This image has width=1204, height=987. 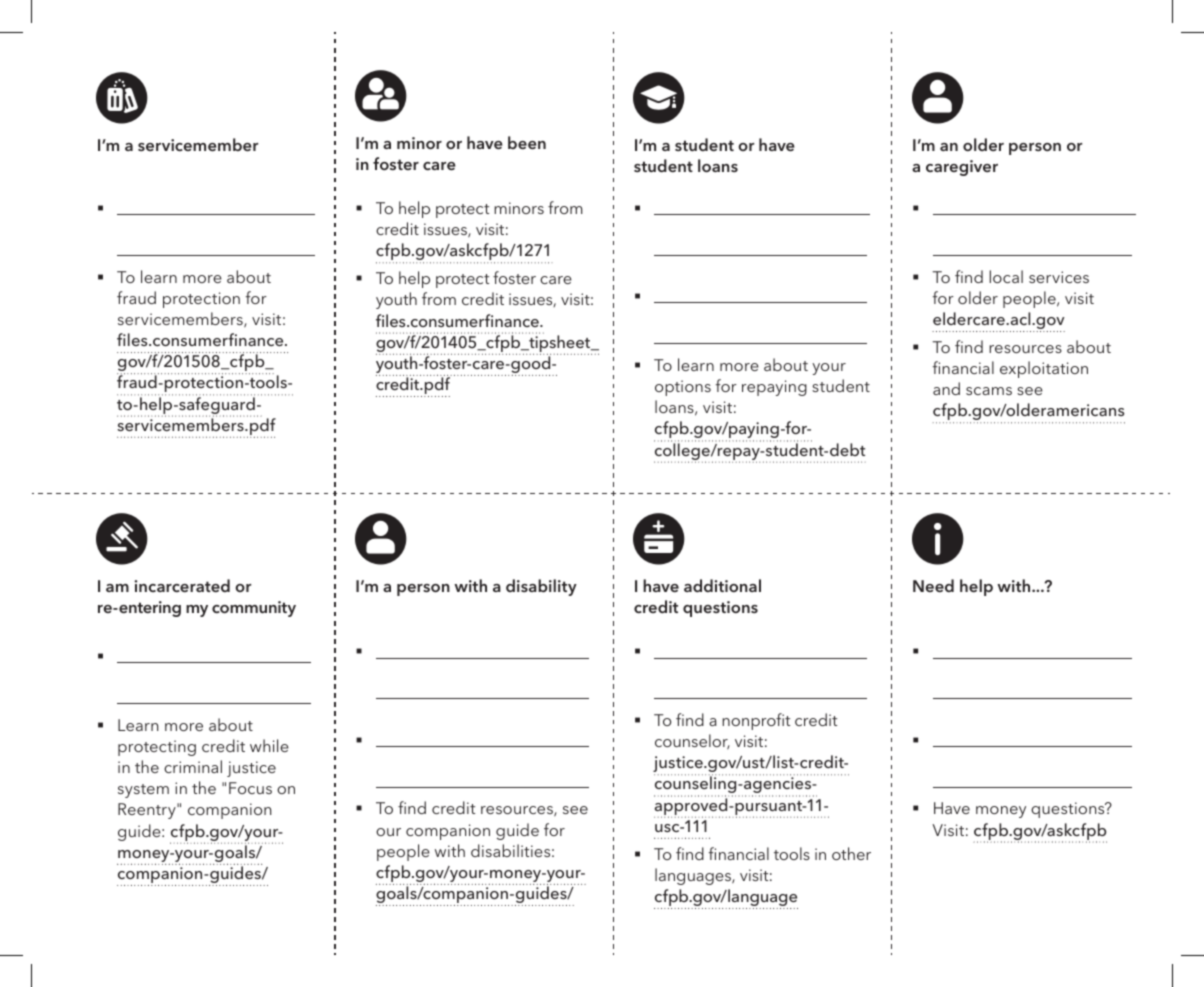 What do you see at coordinates (182, 585) in the image?
I see `incarcerated` at bounding box center [182, 585].
